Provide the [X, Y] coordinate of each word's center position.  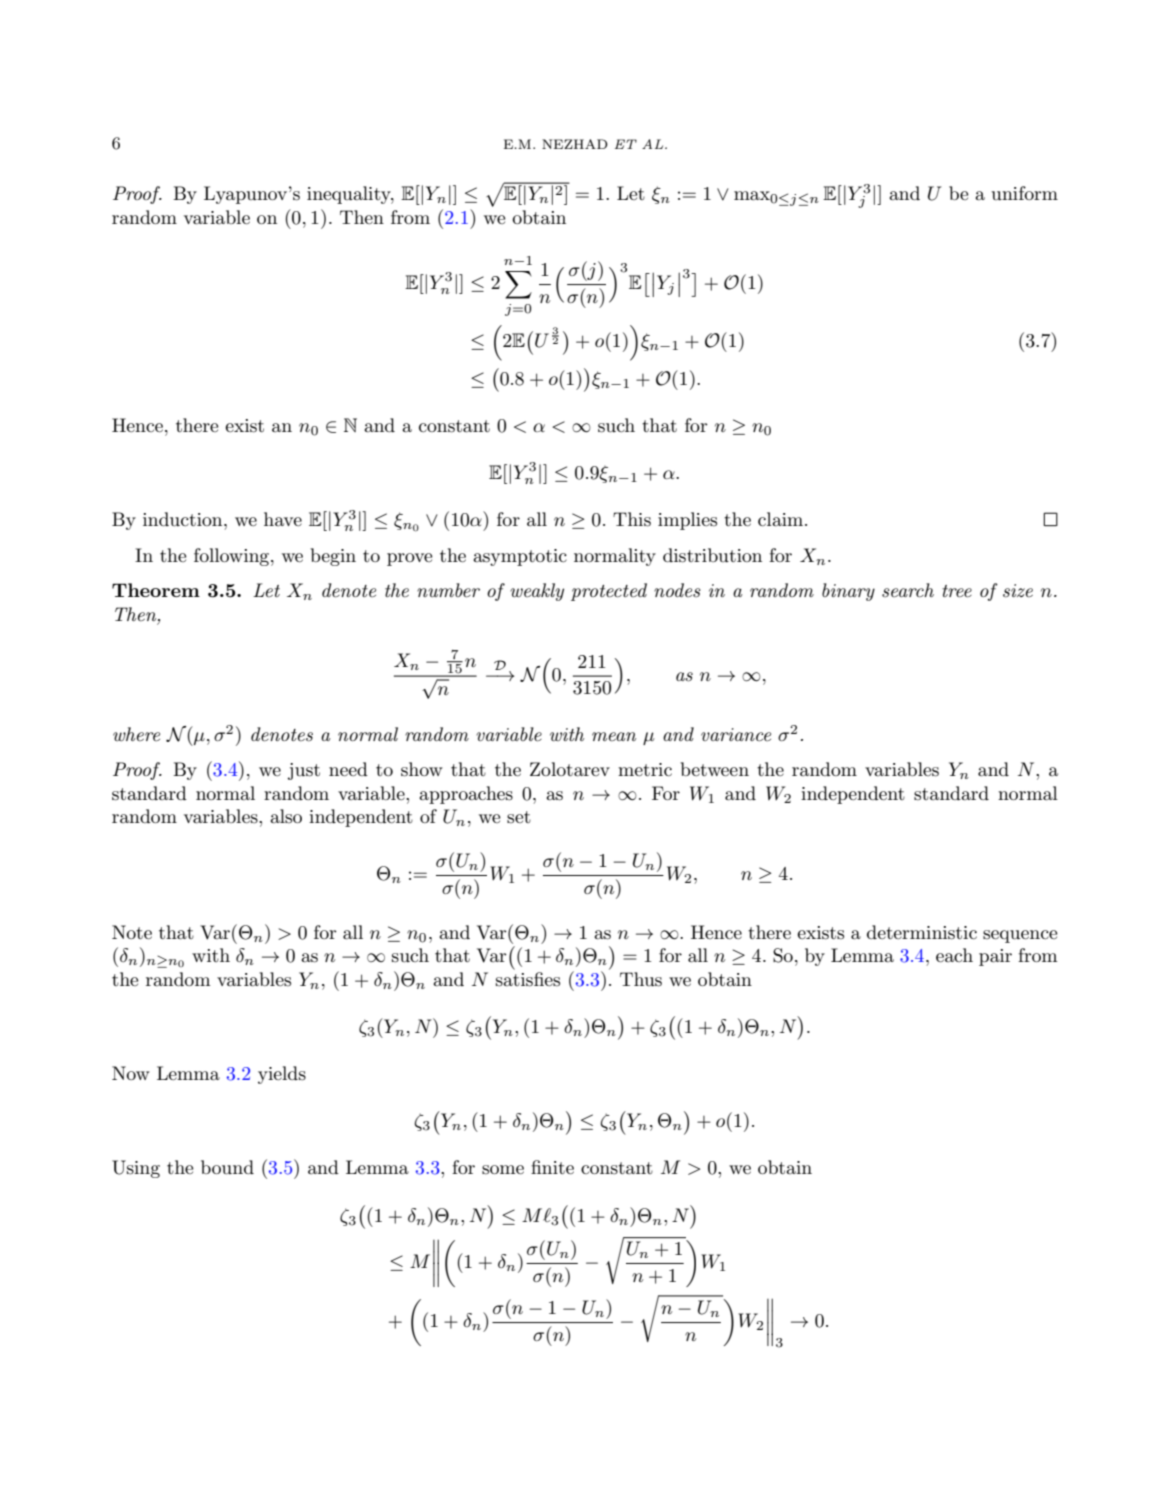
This [632, 519]
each [954, 955]
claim [782, 519]
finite [552, 1167]
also [286, 816]
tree [957, 591]
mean [614, 737]
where [136, 734]
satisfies [528, 979]
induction [184, 519]
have [283, 519]
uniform [1024, 193]
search [908, 590]
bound [227, 1167]
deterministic [922, 932]
